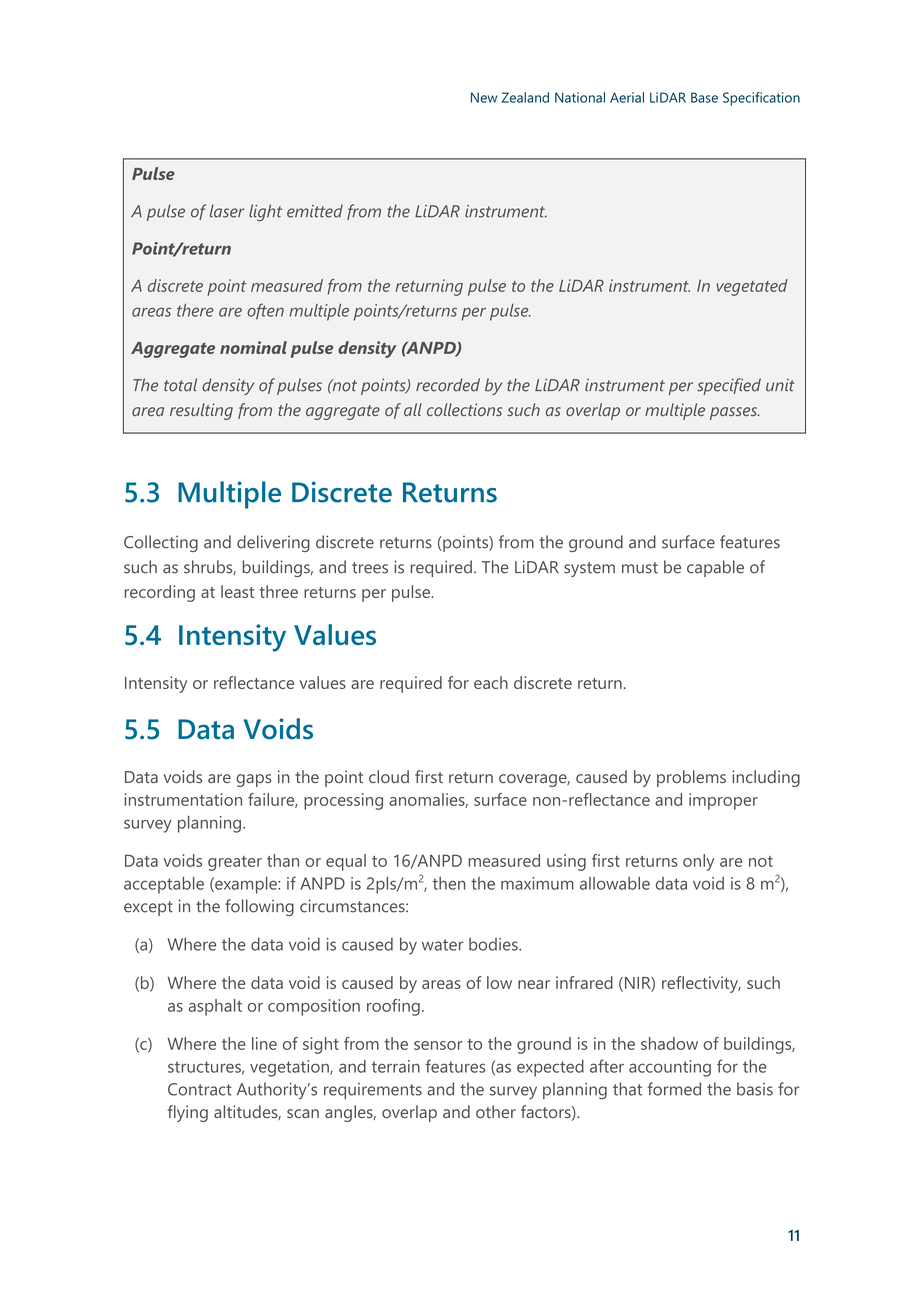 The width and height of the page is (924, 1308). I want to click on only, so click(698, 862).
